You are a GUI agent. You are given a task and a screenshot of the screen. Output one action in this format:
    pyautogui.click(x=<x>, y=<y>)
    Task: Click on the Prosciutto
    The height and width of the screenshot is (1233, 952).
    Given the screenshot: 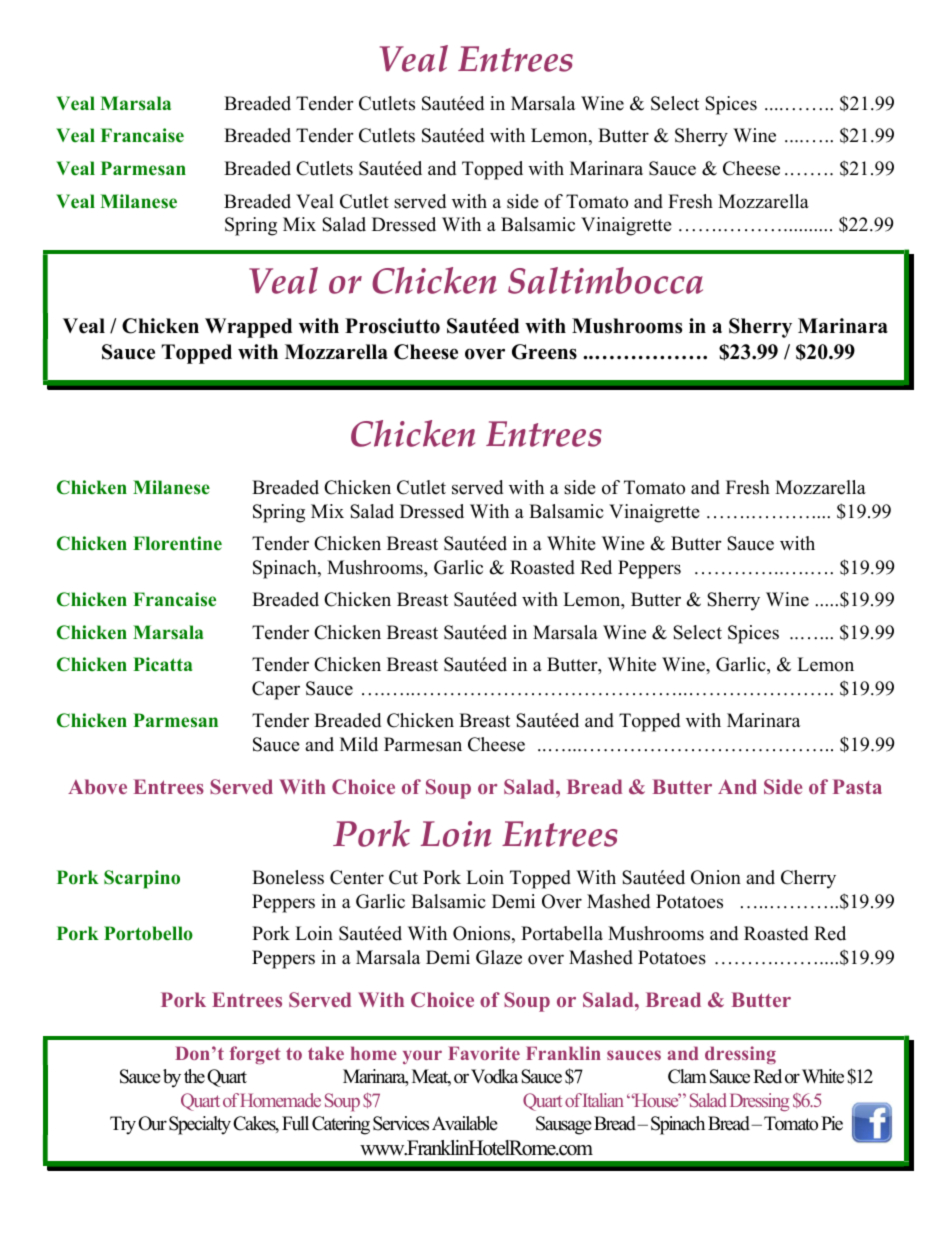 What is the action you would take?
    pyautogui.click(x=392, y=326)
